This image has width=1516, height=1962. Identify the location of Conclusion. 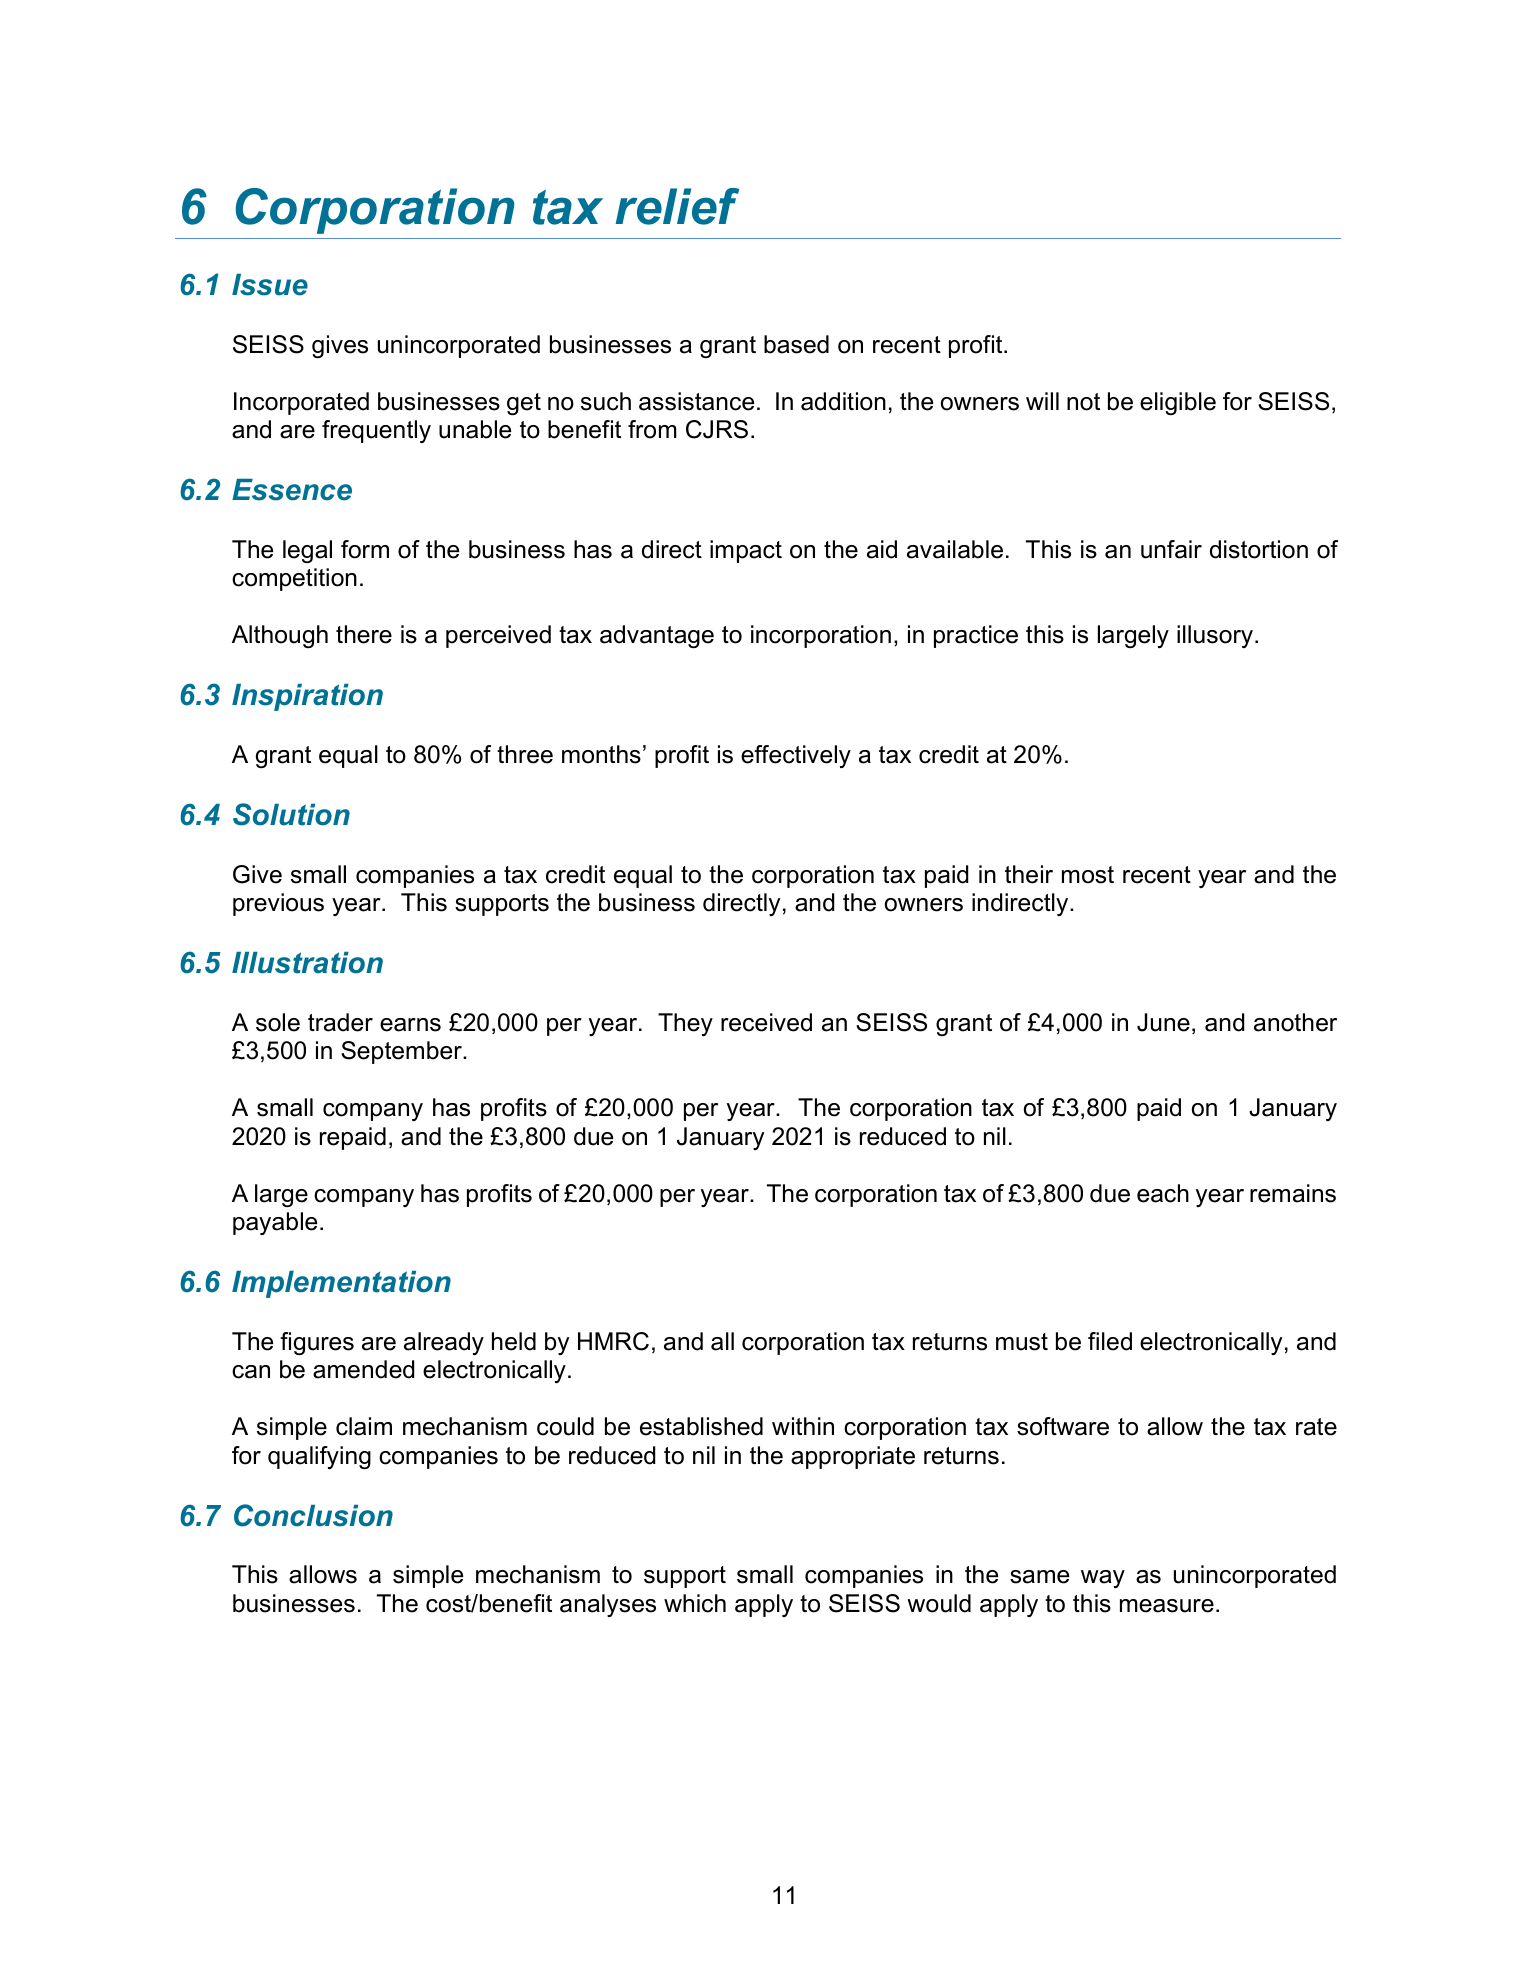
(313, 1515).
